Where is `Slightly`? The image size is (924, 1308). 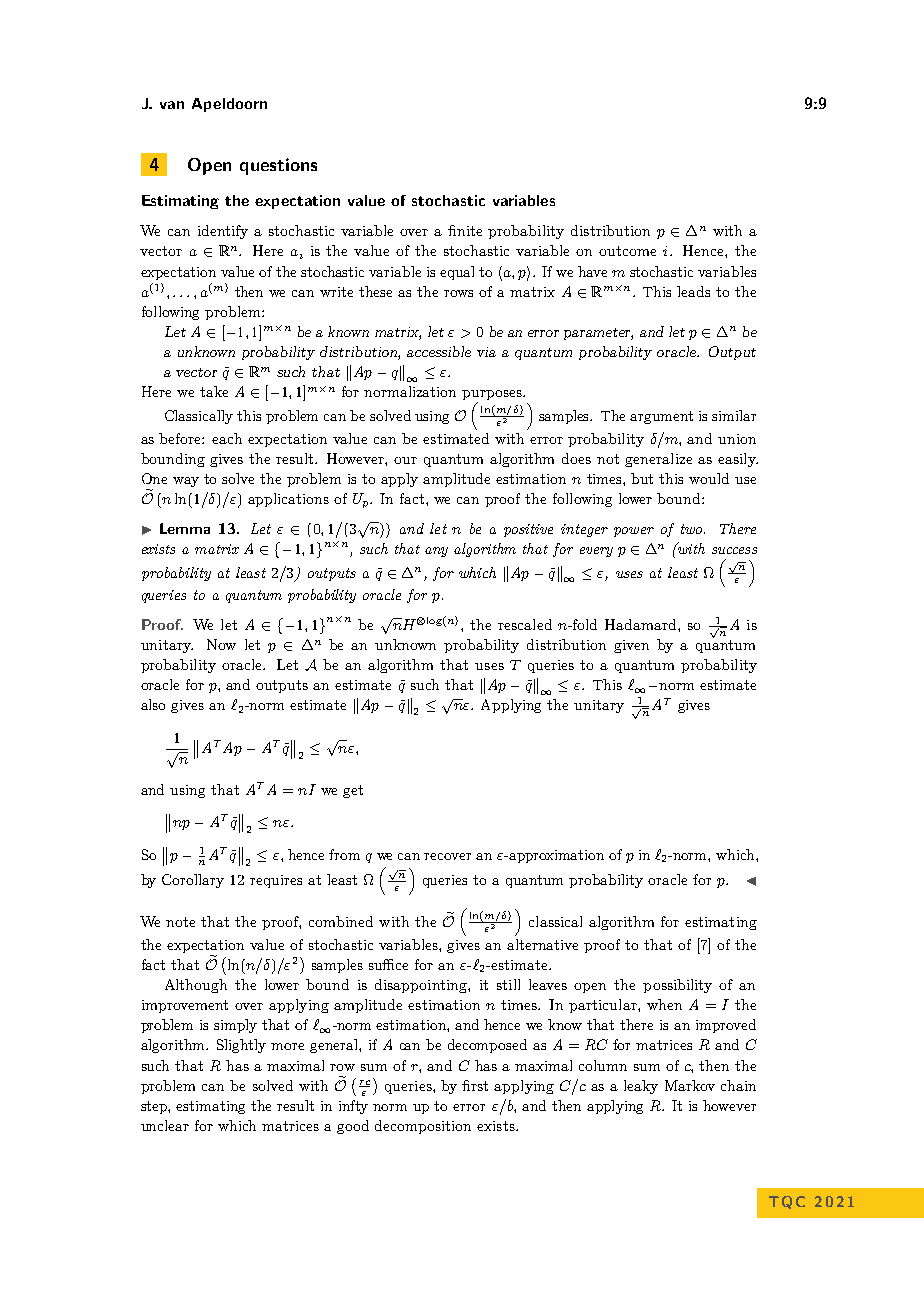
Slightly is located at coordinates (241, 1046).
